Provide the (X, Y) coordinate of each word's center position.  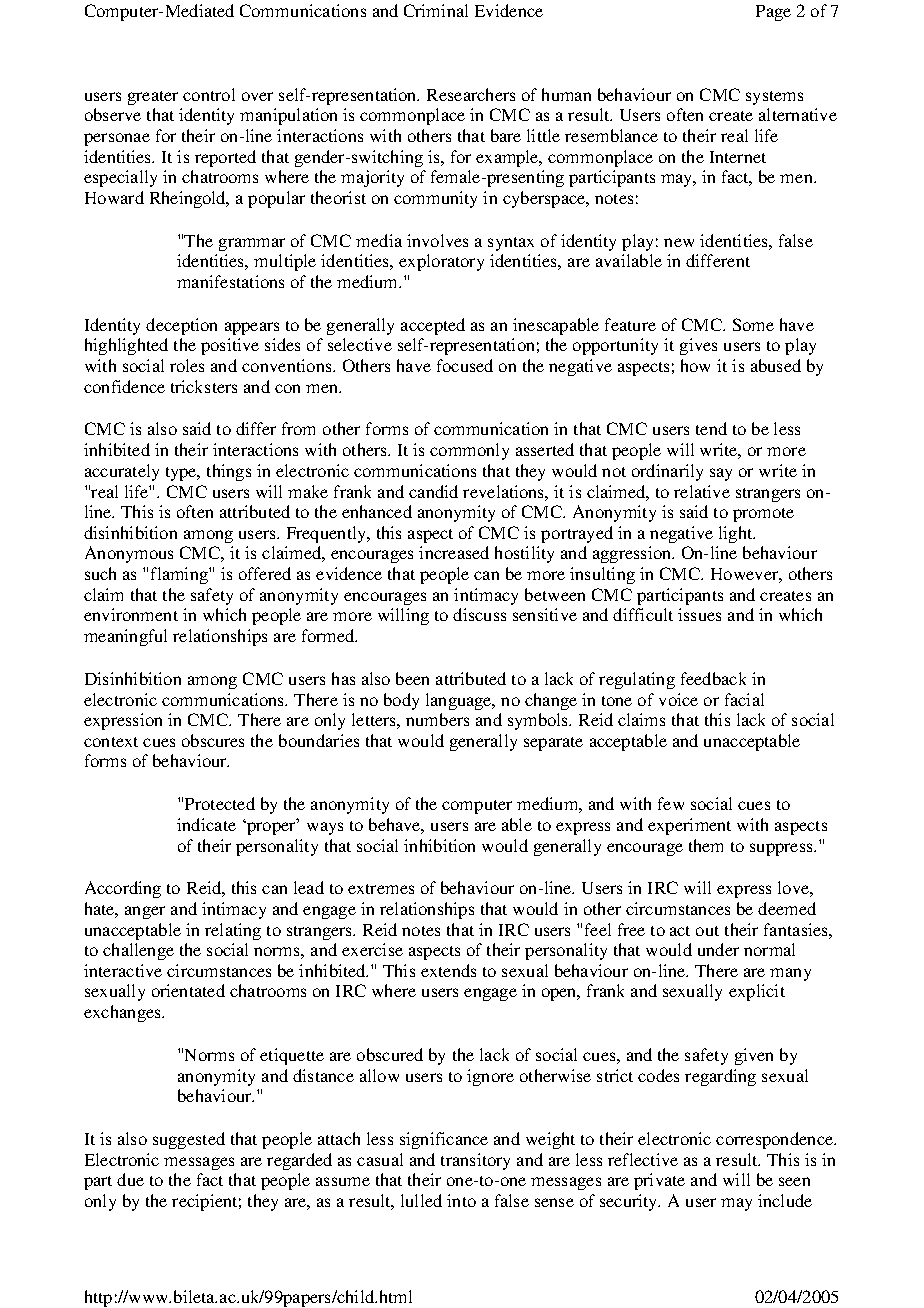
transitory (475, 1161)
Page (773, 13)
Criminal (436, 10)
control (209, 94)
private (659, 1181)
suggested (189, 1140)
